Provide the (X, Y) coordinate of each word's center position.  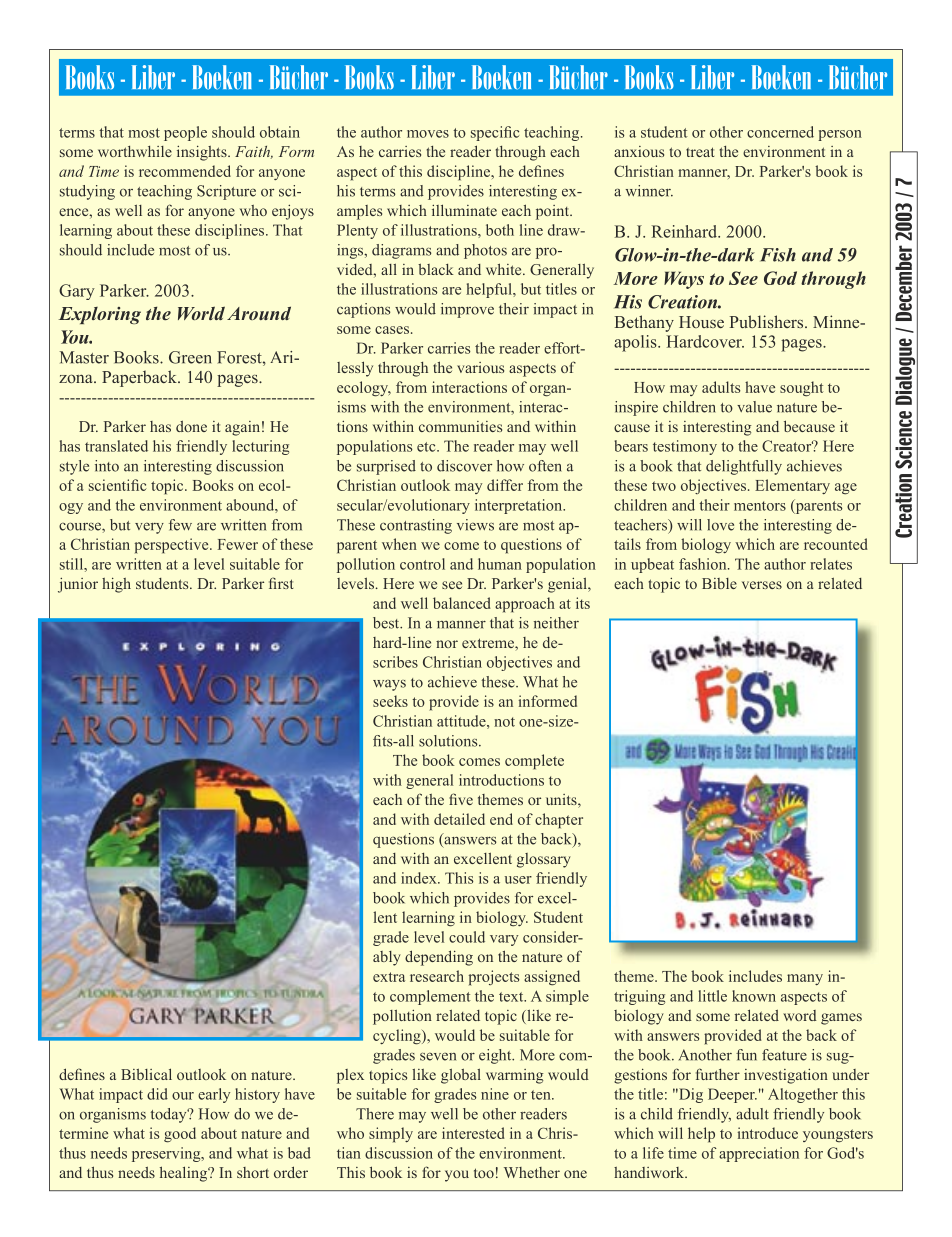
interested (473, 1133)
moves (428, 134)
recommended (185, 171)
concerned (780, 132)
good (180, 1135)
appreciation (759, 1154)
